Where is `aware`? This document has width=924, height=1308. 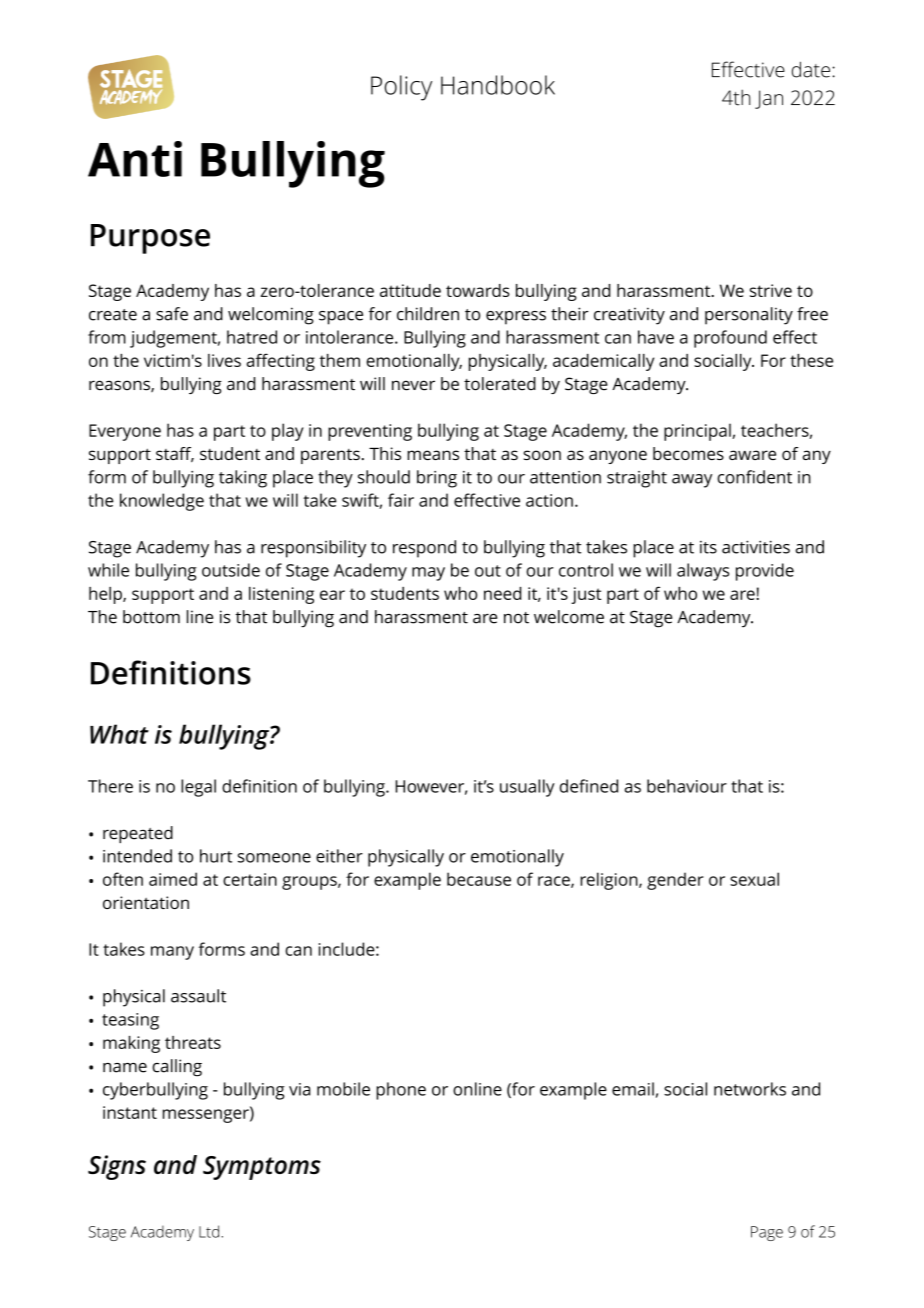
aware is located at coordinates (752, 455).
